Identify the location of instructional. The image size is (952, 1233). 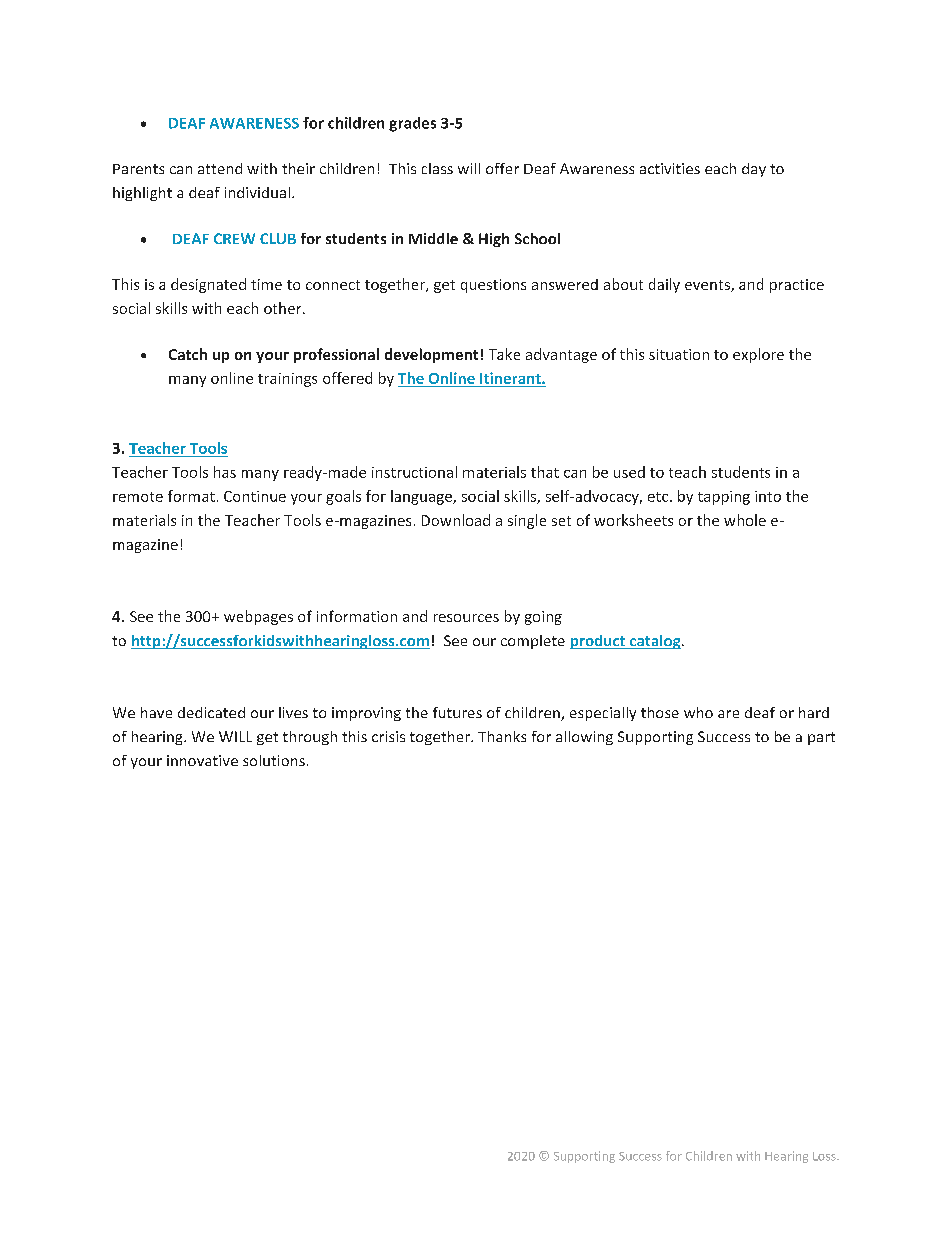
(414, 472).
